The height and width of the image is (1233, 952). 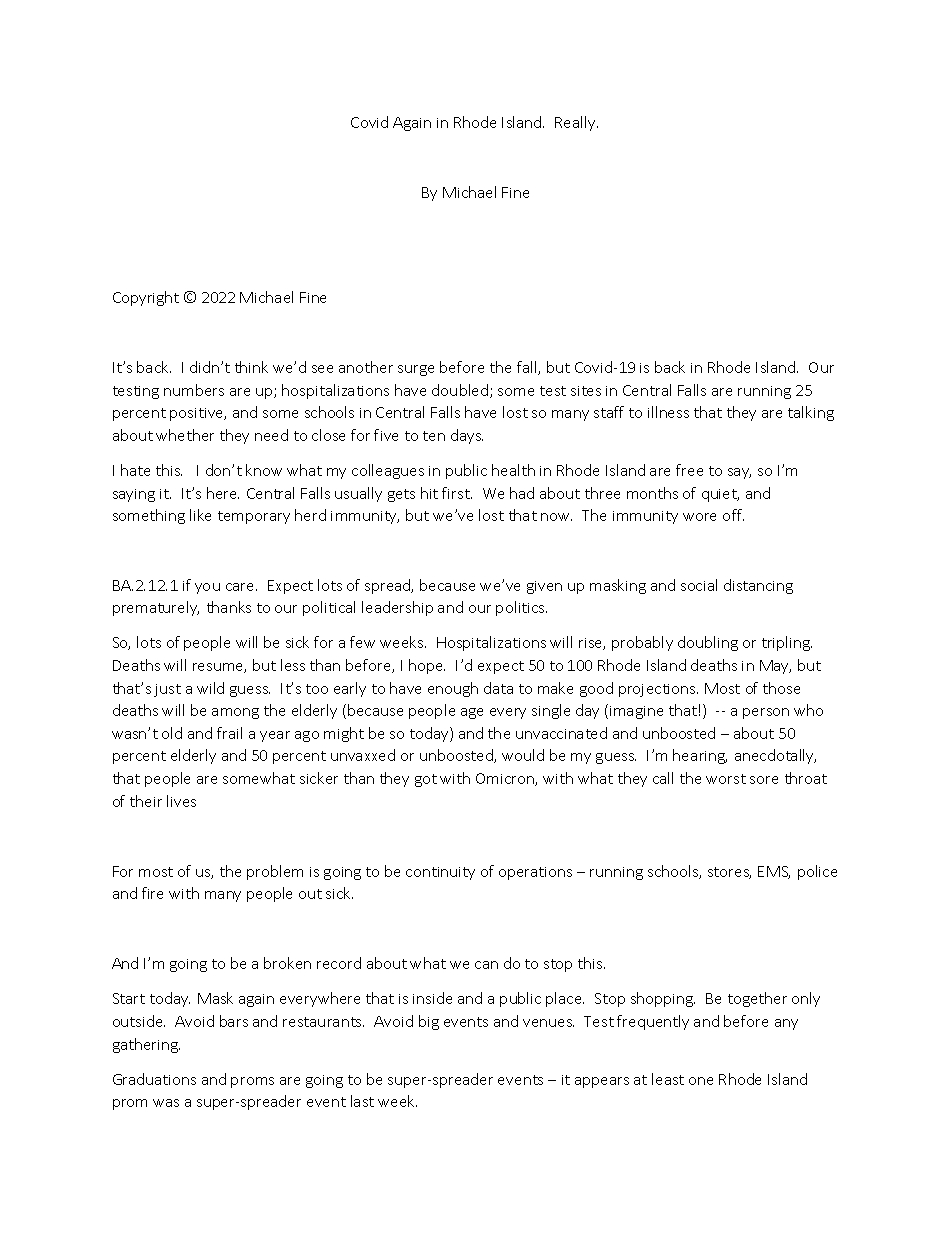 What do you see at coordinates (181, 801) in the image?
I see `lives` at bounding box center [181, 801].
